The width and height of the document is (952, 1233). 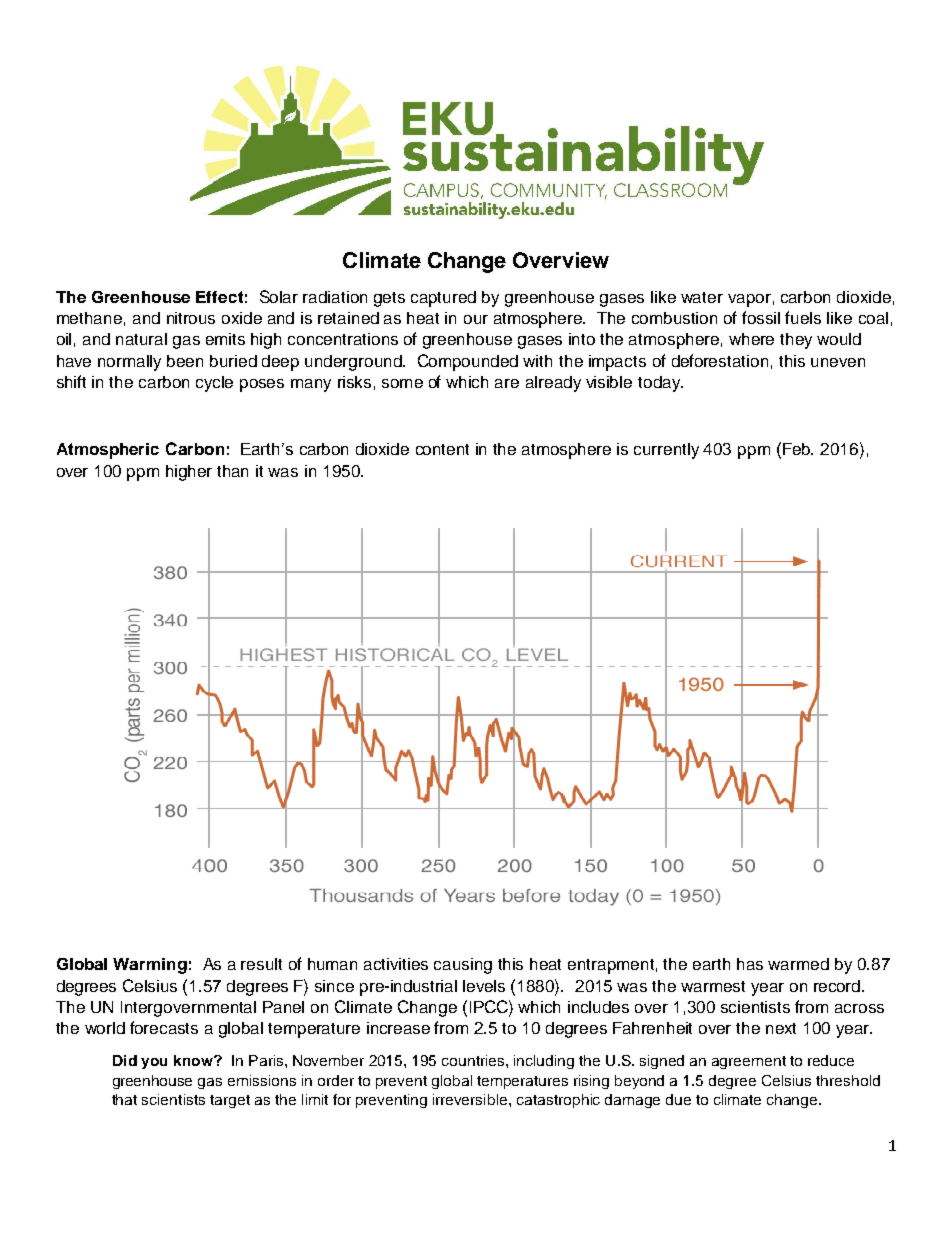 What do you see at coordinates (476, 319) in the document?
I see `our` at bounding box center [476, 319].
